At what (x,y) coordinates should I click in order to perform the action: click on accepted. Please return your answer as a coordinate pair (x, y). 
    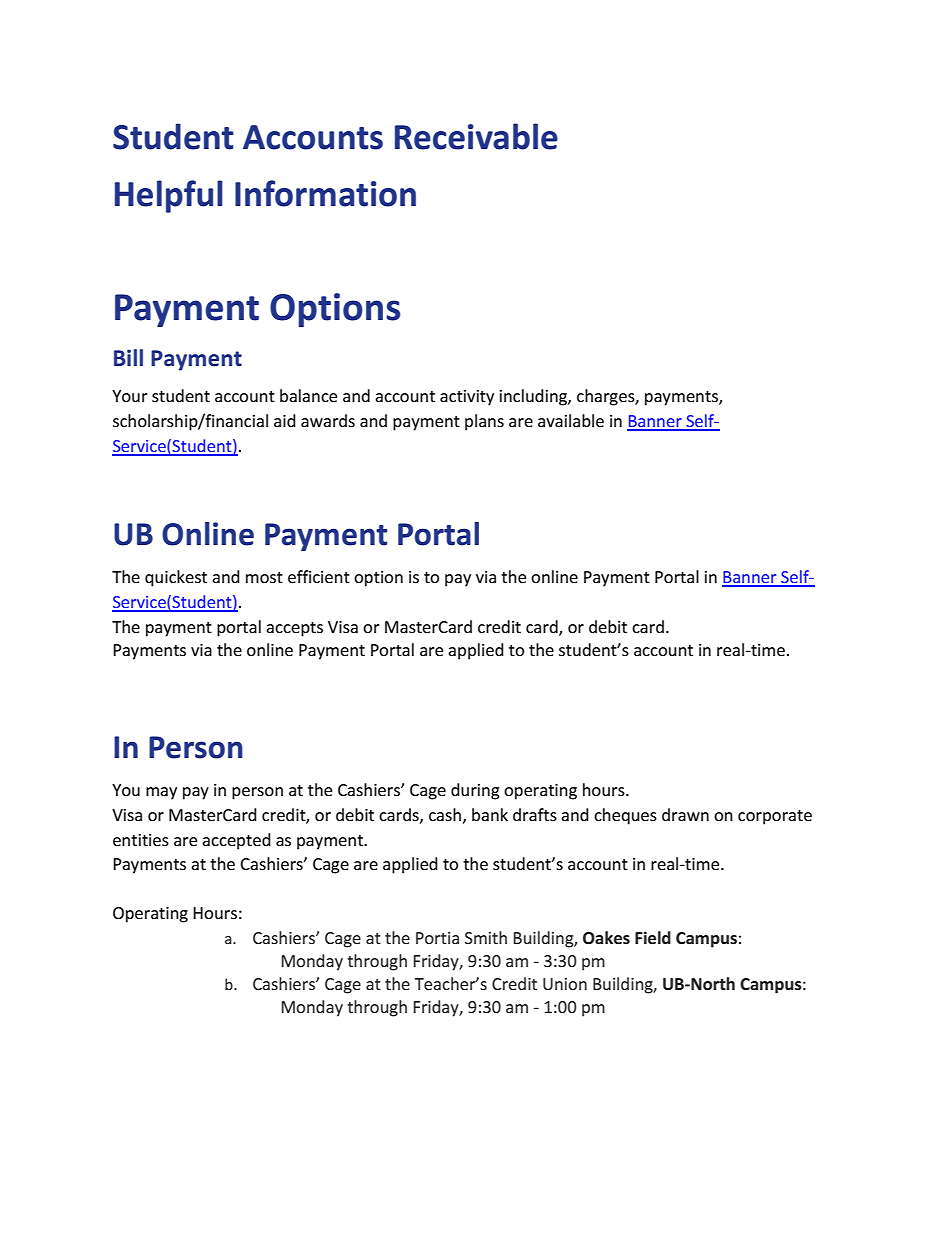
    Looking at the image, I should click on (236, 841).
